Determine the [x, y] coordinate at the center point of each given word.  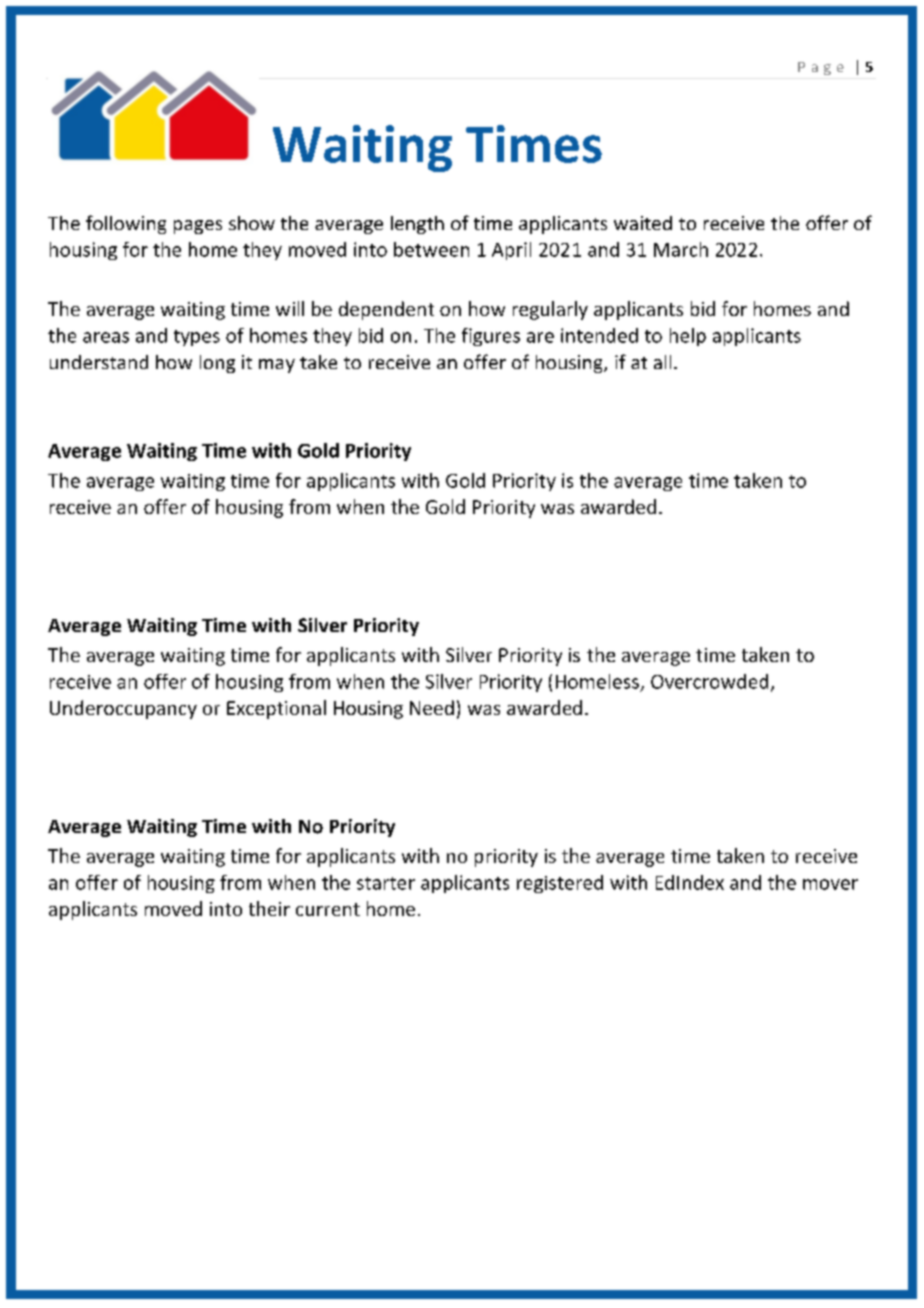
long [217, 364]
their [269, 908]
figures [491, 337]
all [662, 362]
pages [198, 227]
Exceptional [276, 709]
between [431, 249]
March [681, 249]
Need [432, 707]
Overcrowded [709, 681]
